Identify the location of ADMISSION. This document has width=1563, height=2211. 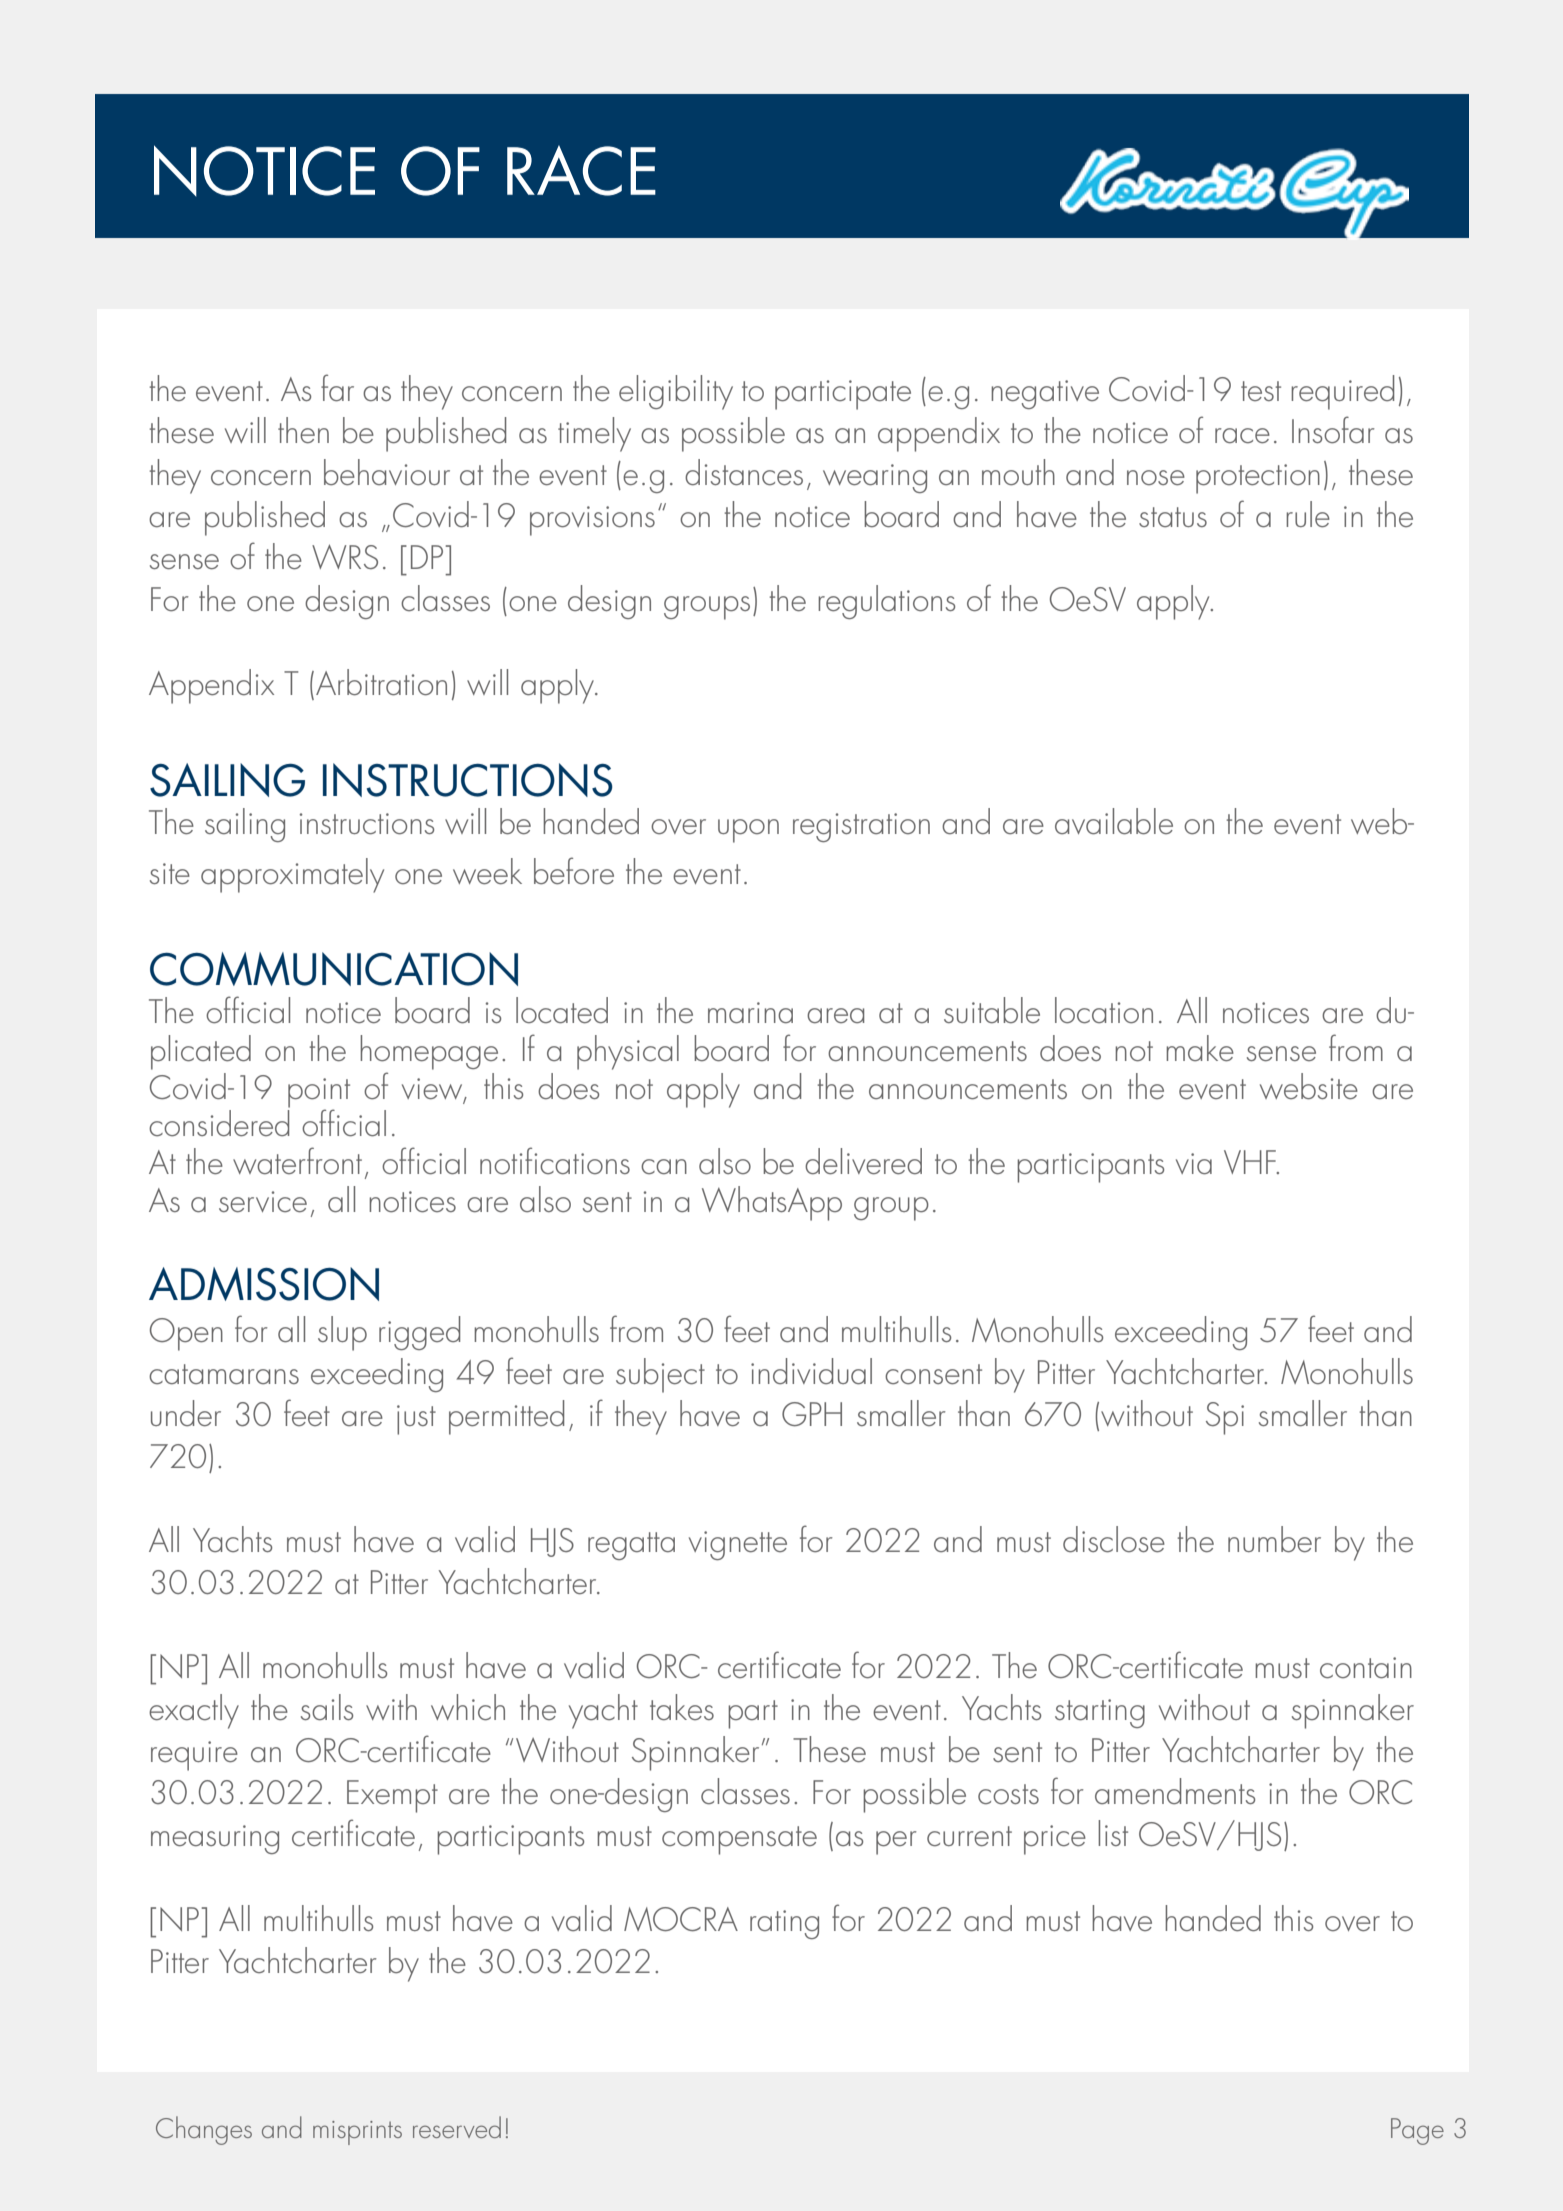
(264, 1284).
